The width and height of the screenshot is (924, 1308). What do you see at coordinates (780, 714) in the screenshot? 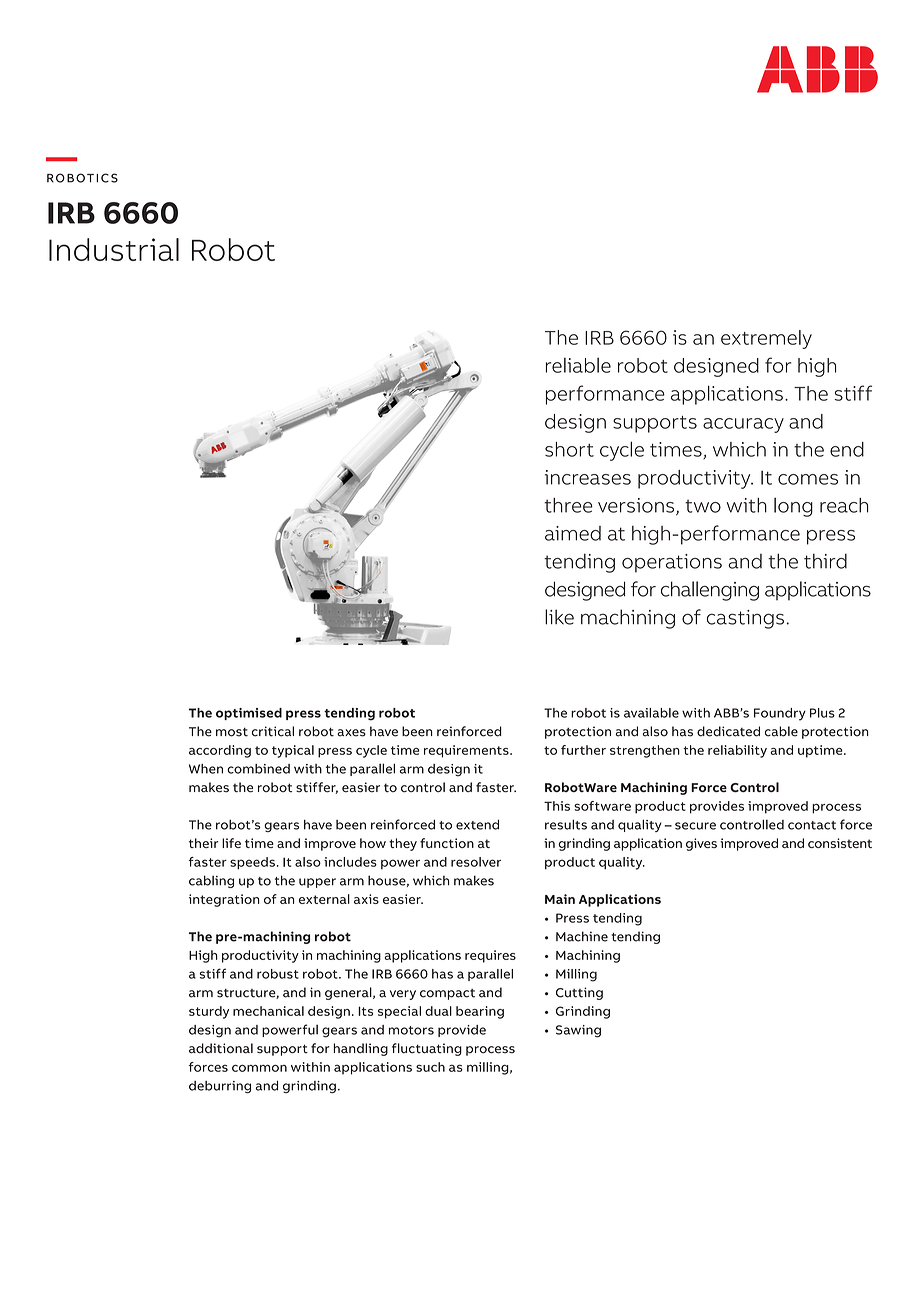
I see `Foundry` at bounding box center [780, 714].
